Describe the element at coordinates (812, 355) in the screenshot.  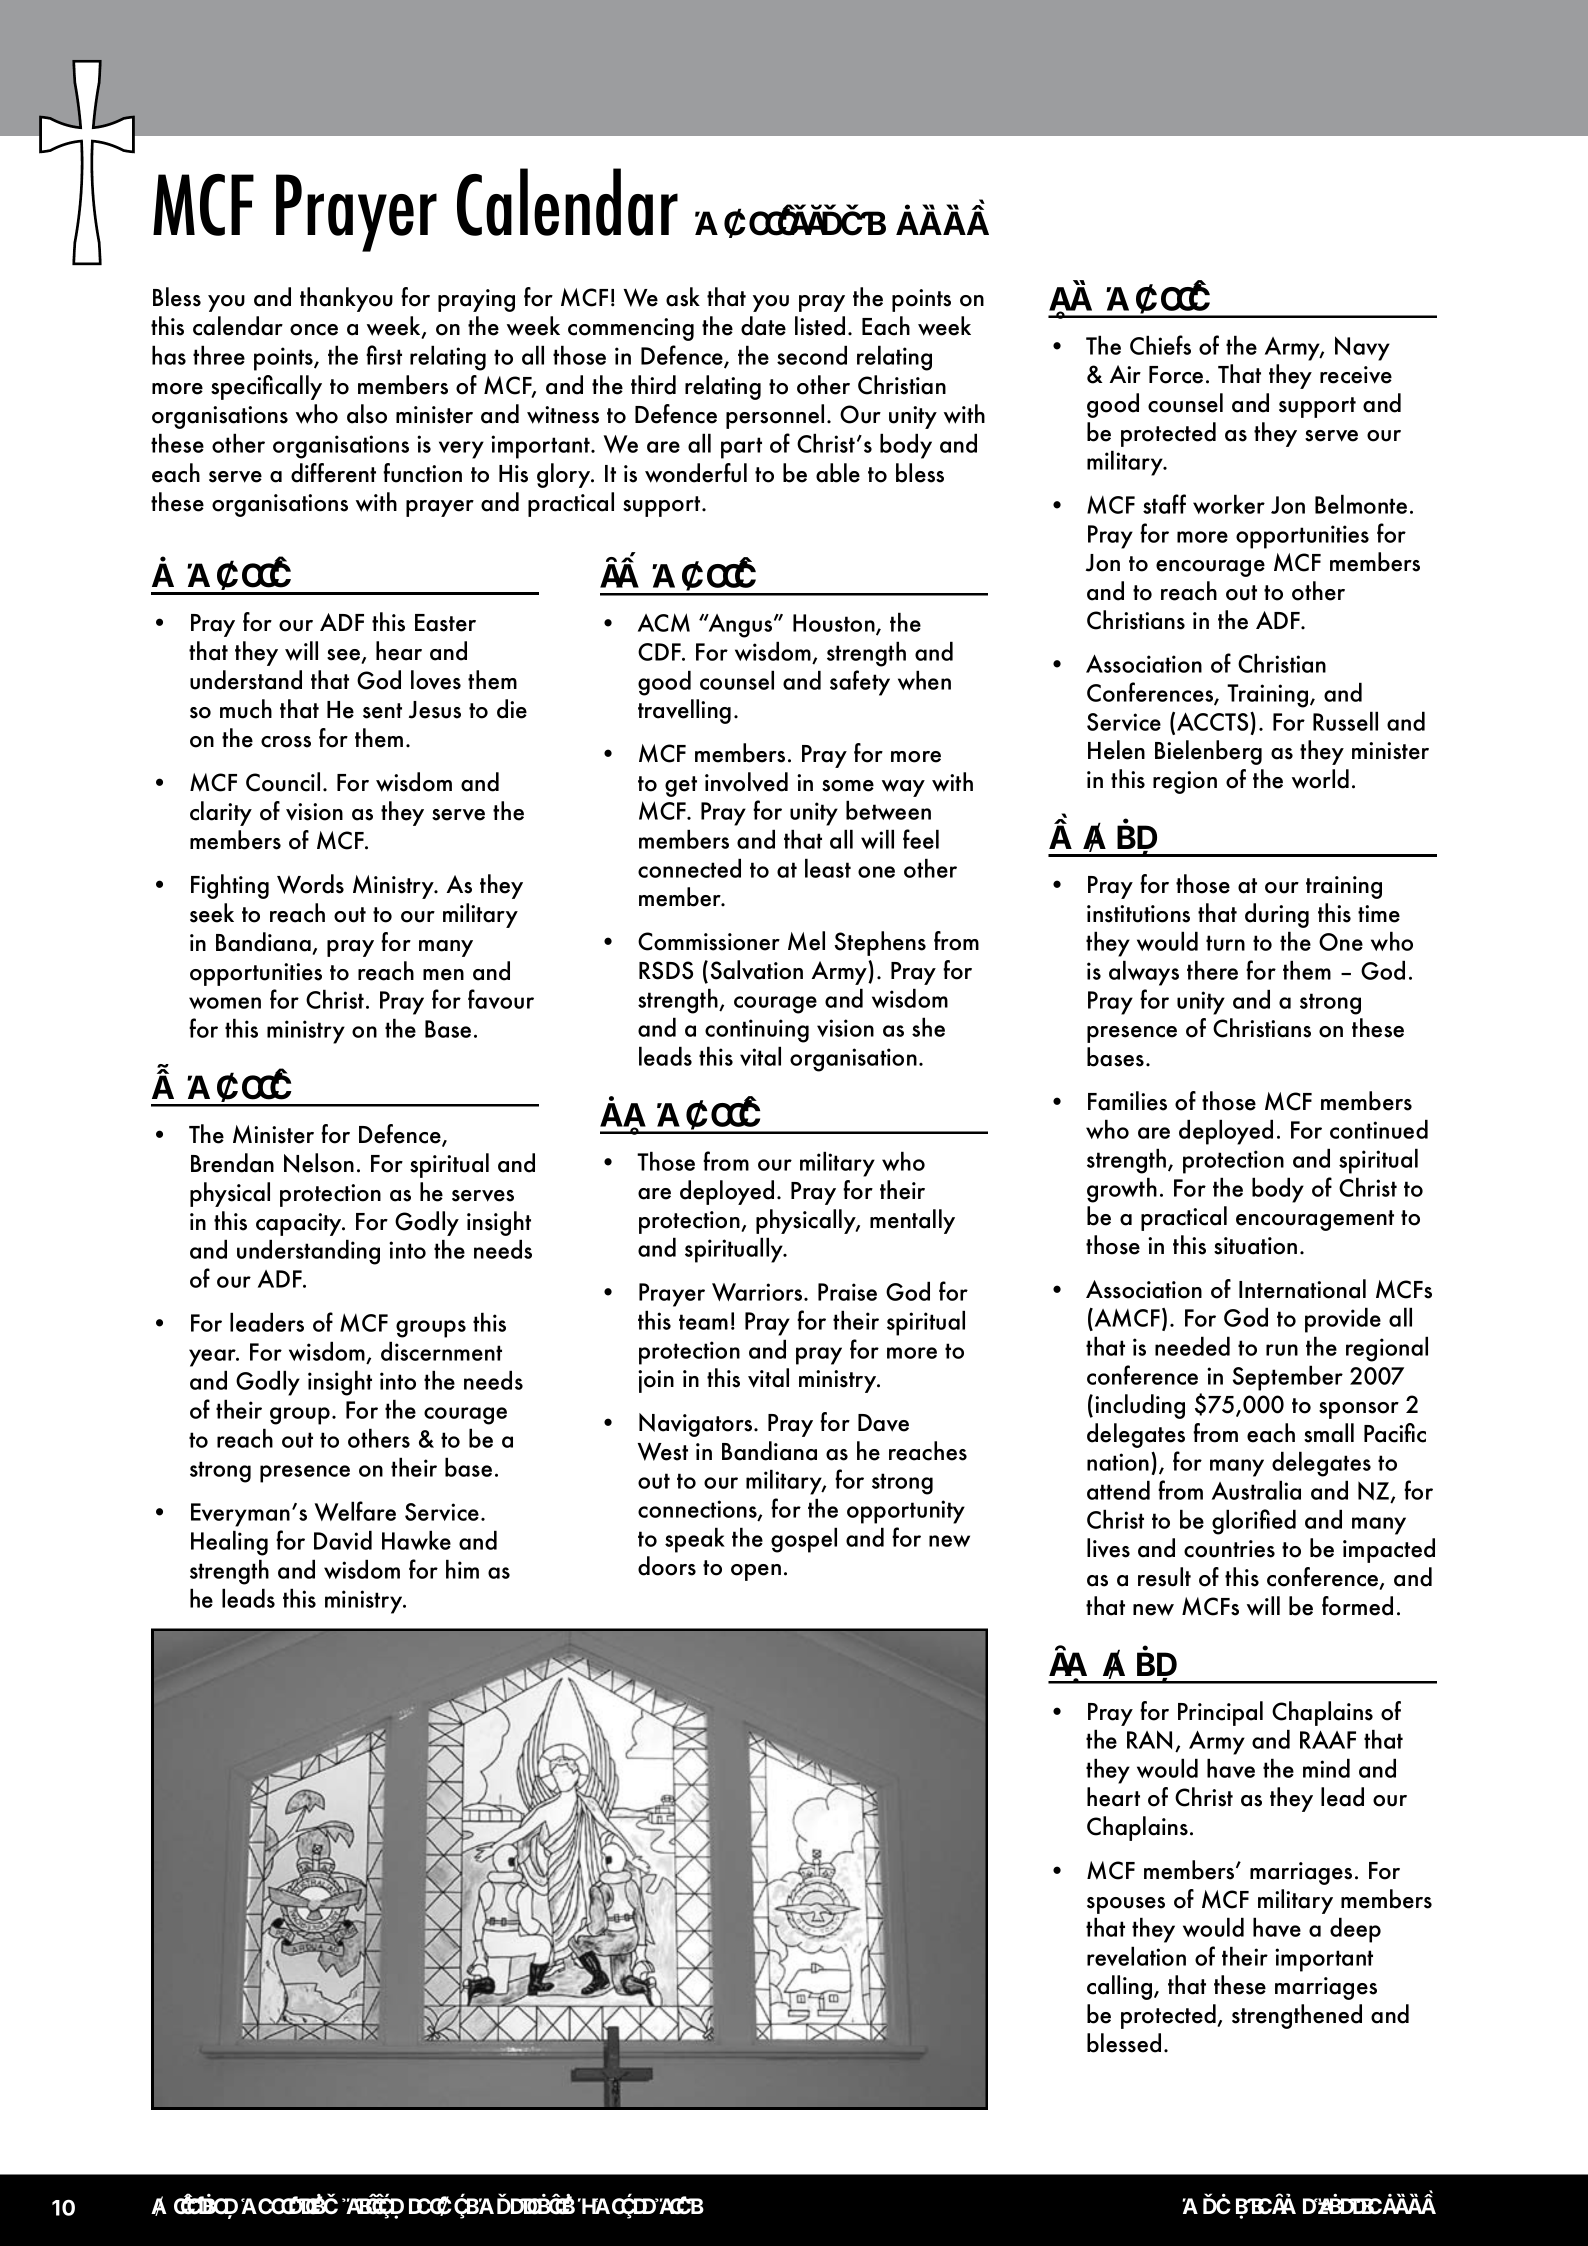
I see `second` at that location.
